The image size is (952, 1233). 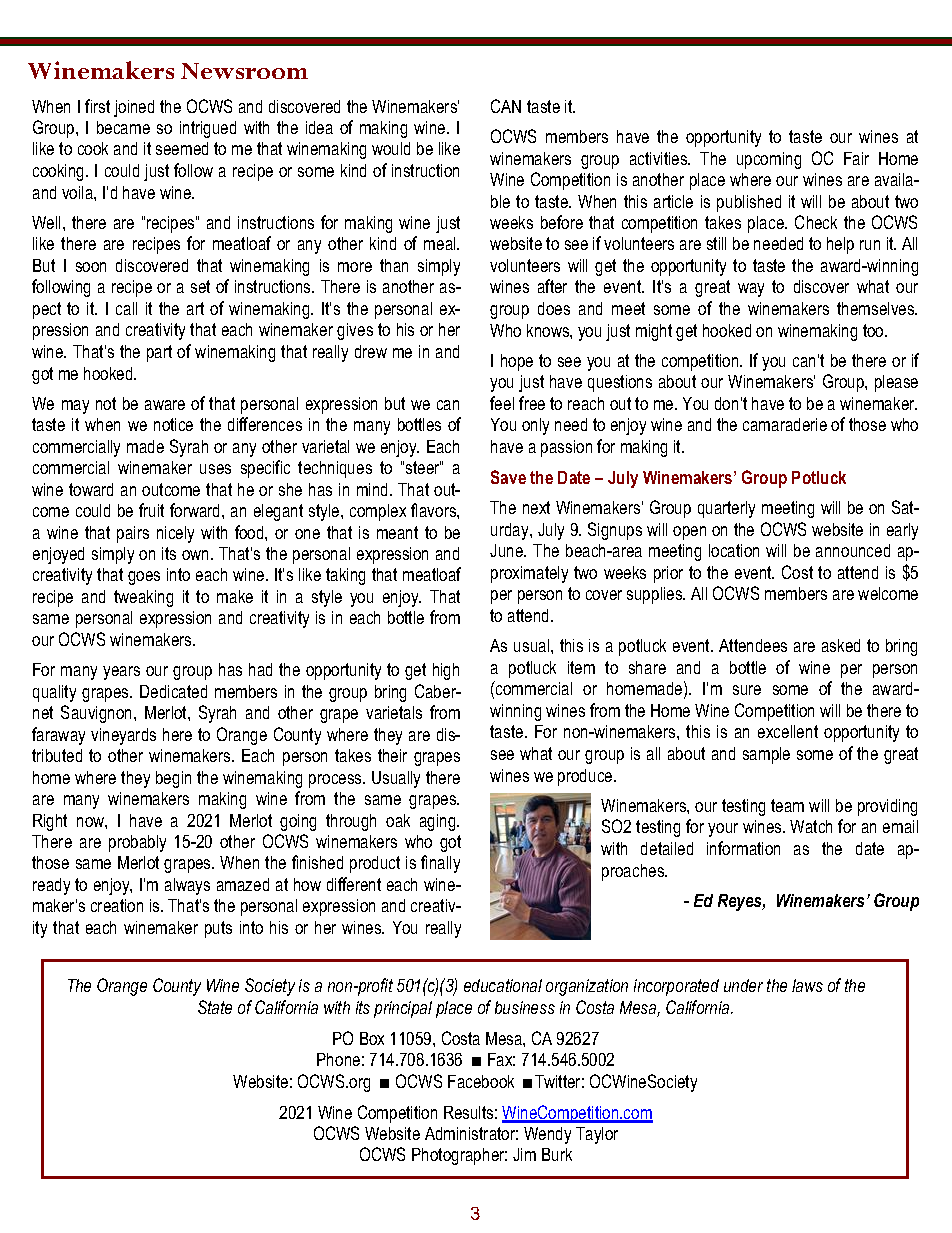 What do you see at coordinates (134, 108) in the screenshot?
I see `joined` at bounding box center [134, 108].
